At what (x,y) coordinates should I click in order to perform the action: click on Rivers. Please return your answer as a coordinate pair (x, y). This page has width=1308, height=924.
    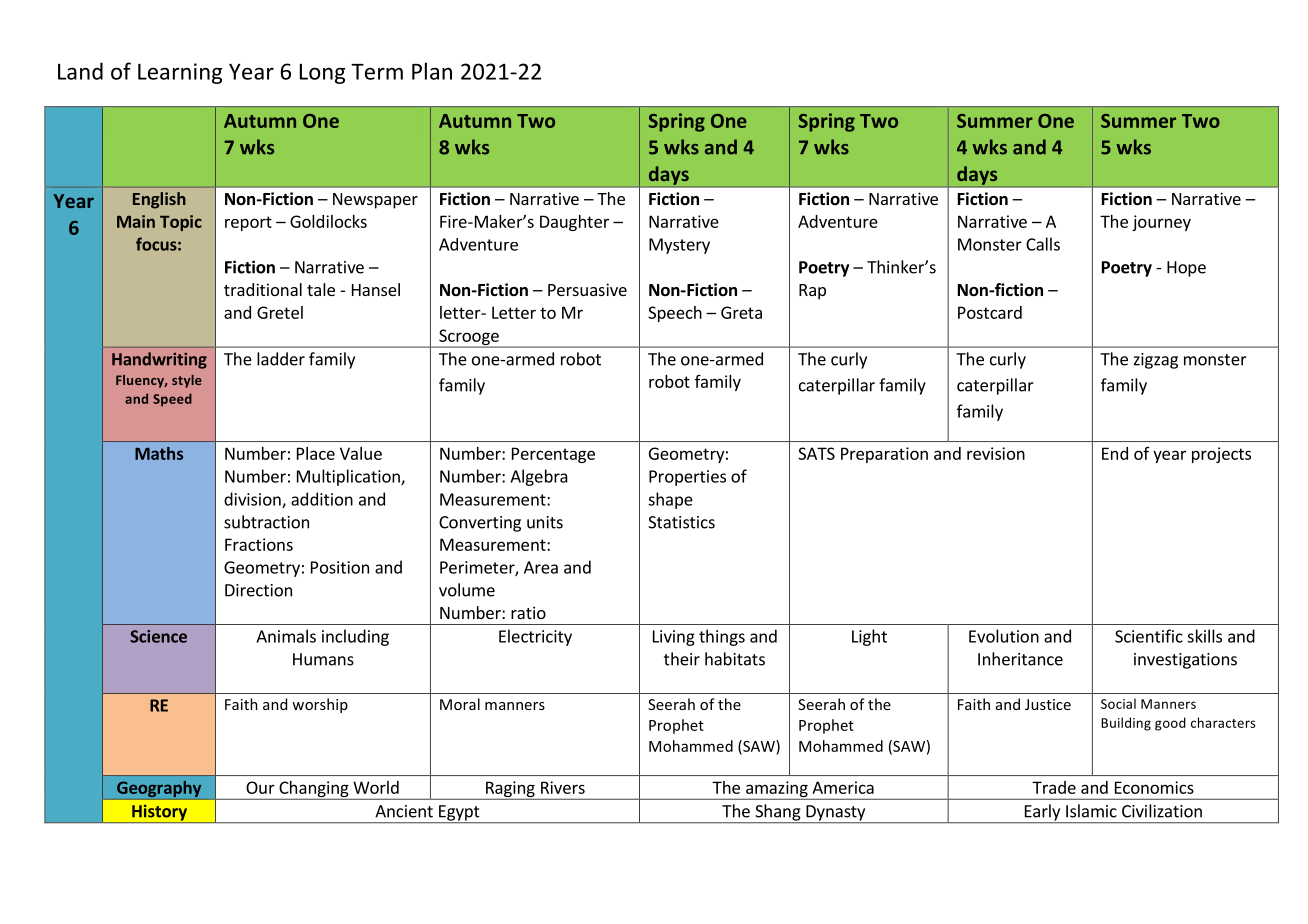
    Looking at the image, I should click on (563, 787).
